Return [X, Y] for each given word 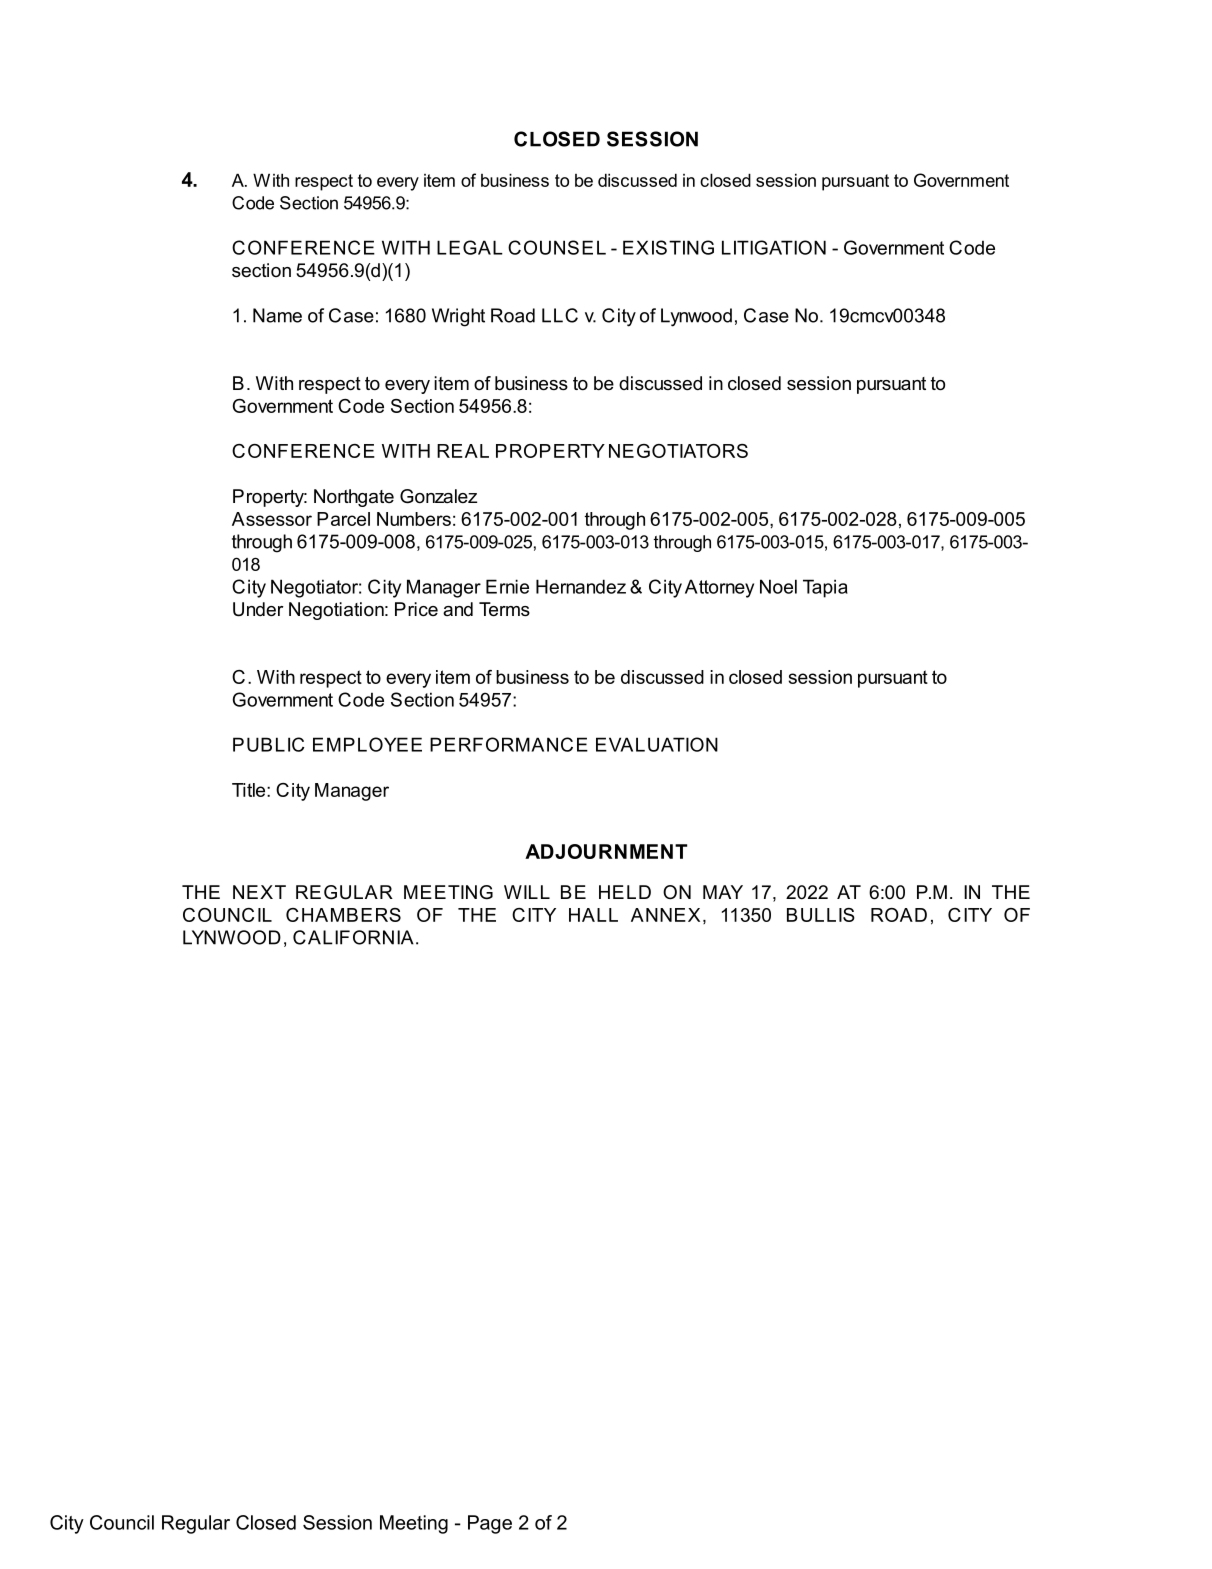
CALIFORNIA [353, 937]
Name [277, 315]
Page [490, 1524]
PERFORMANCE [509, 744]
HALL [593, 915]
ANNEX [665, 915]
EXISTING [668, 247]
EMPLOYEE [367, 744]
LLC [560, 315]
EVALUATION [657, 744]
